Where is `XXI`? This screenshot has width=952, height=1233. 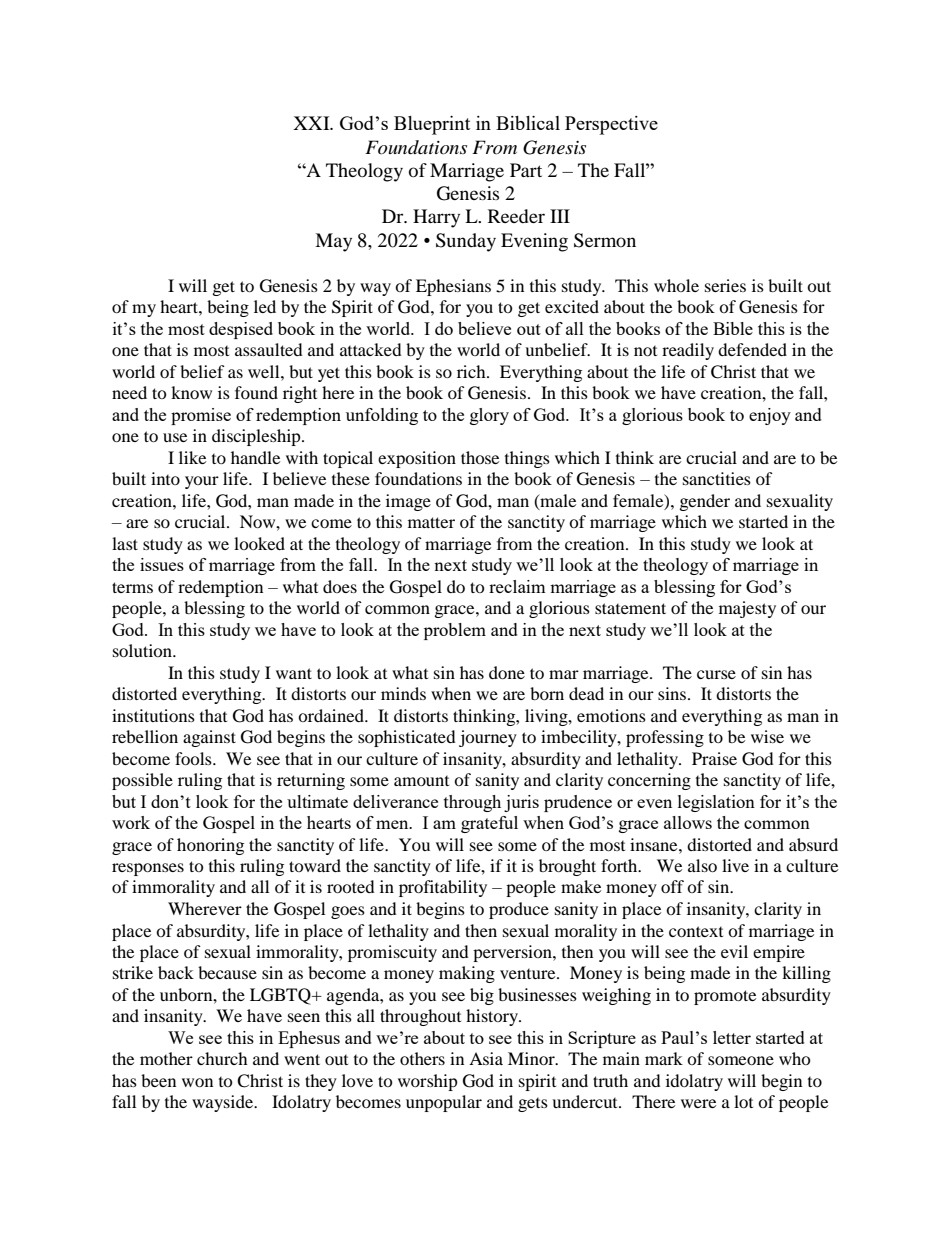 XXI is located at coordinates (312, 123).
